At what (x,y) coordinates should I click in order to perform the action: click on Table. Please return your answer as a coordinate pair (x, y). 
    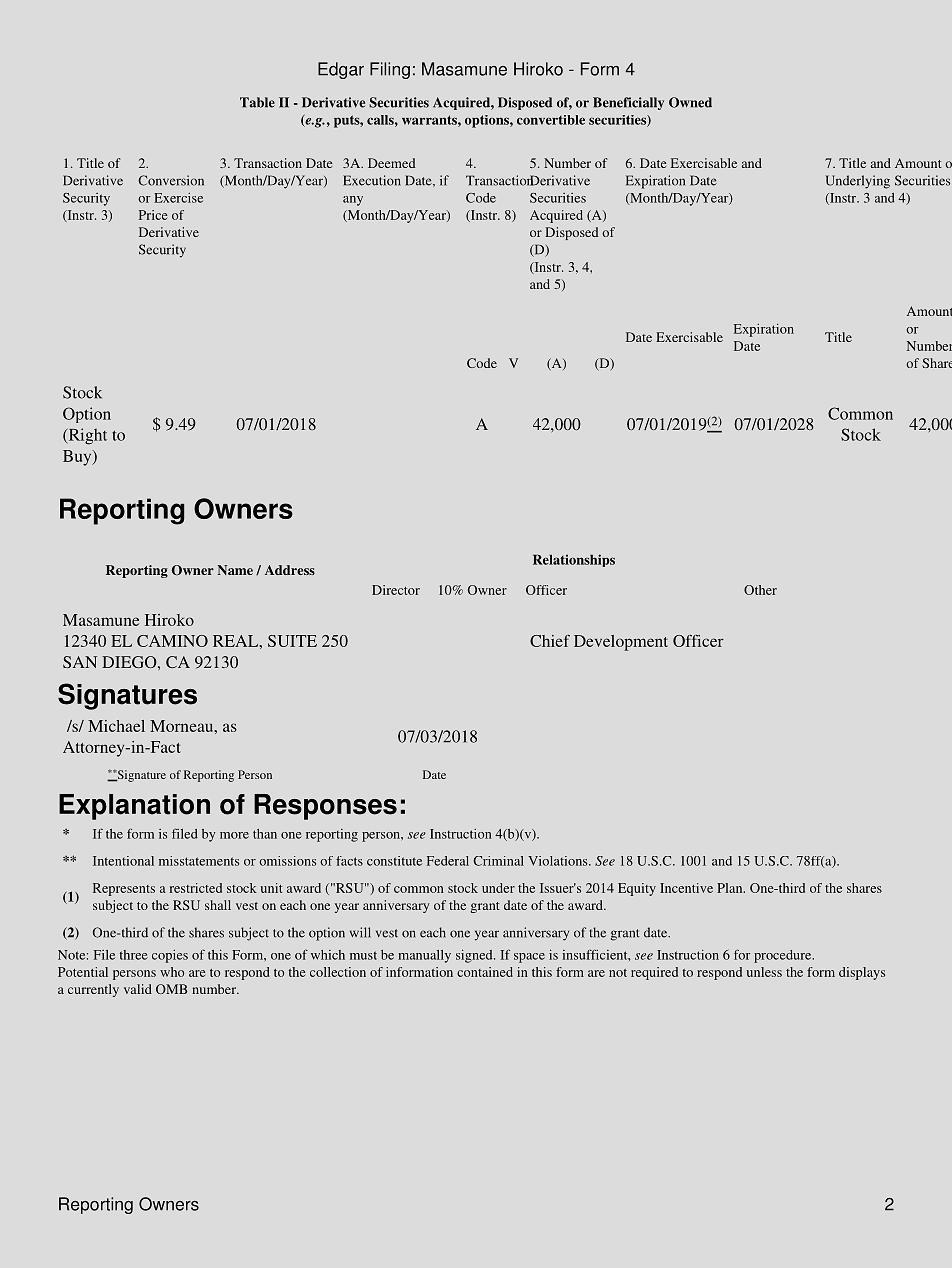
    Looking at the image, I should click on (257, 102).
